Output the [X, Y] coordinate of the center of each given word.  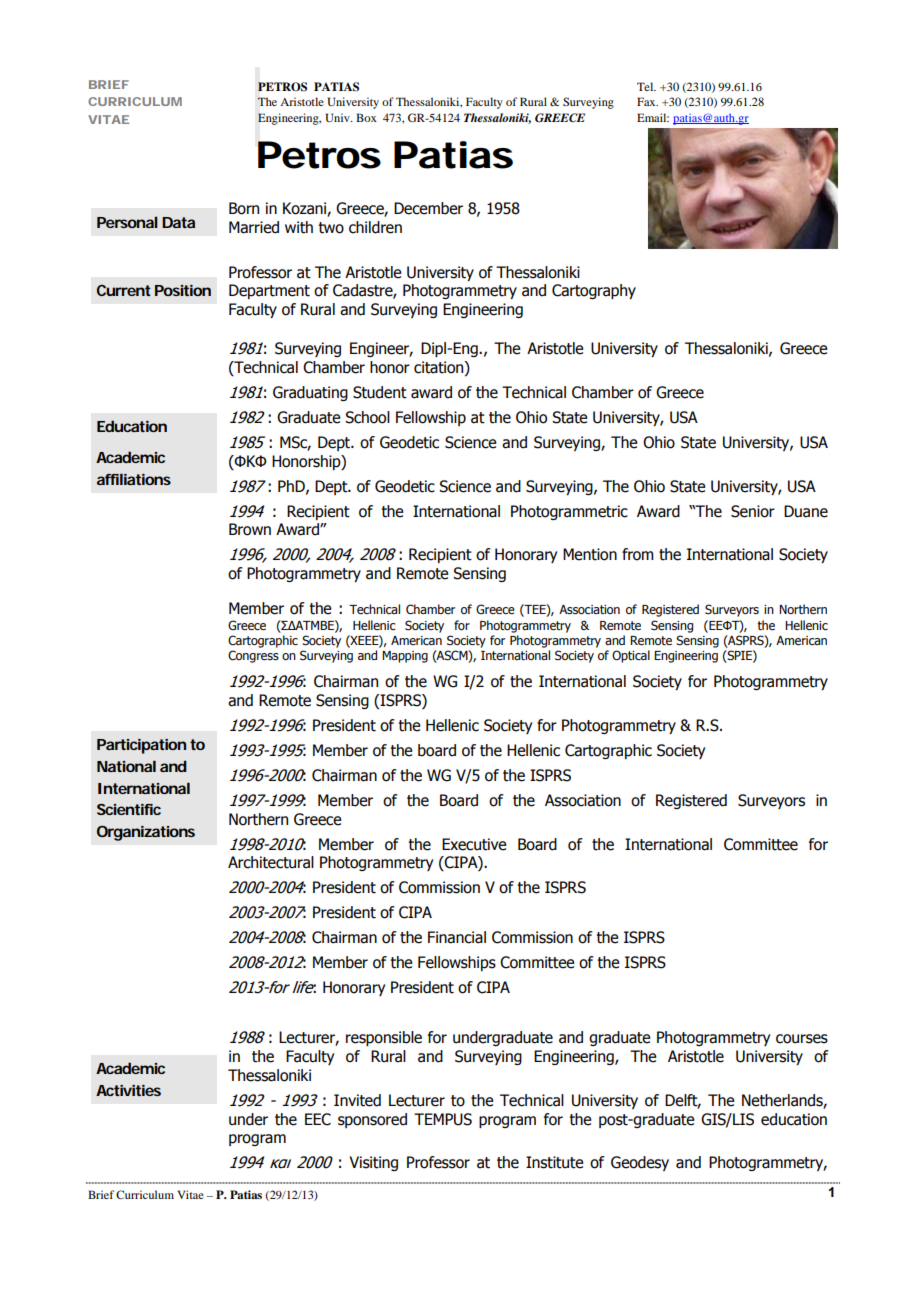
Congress [253, 656]
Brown [250, 529]
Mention [590, 554]
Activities [128, 1090]
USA [684, 417]
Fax [647, 101]
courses [802, 1039]
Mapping [405, 657]
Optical [631, 656]
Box [366, 117]
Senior [753, 511]
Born [244, 208]
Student [380, 392]
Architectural [271, 862]
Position [183, 290]
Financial [457, 937]
